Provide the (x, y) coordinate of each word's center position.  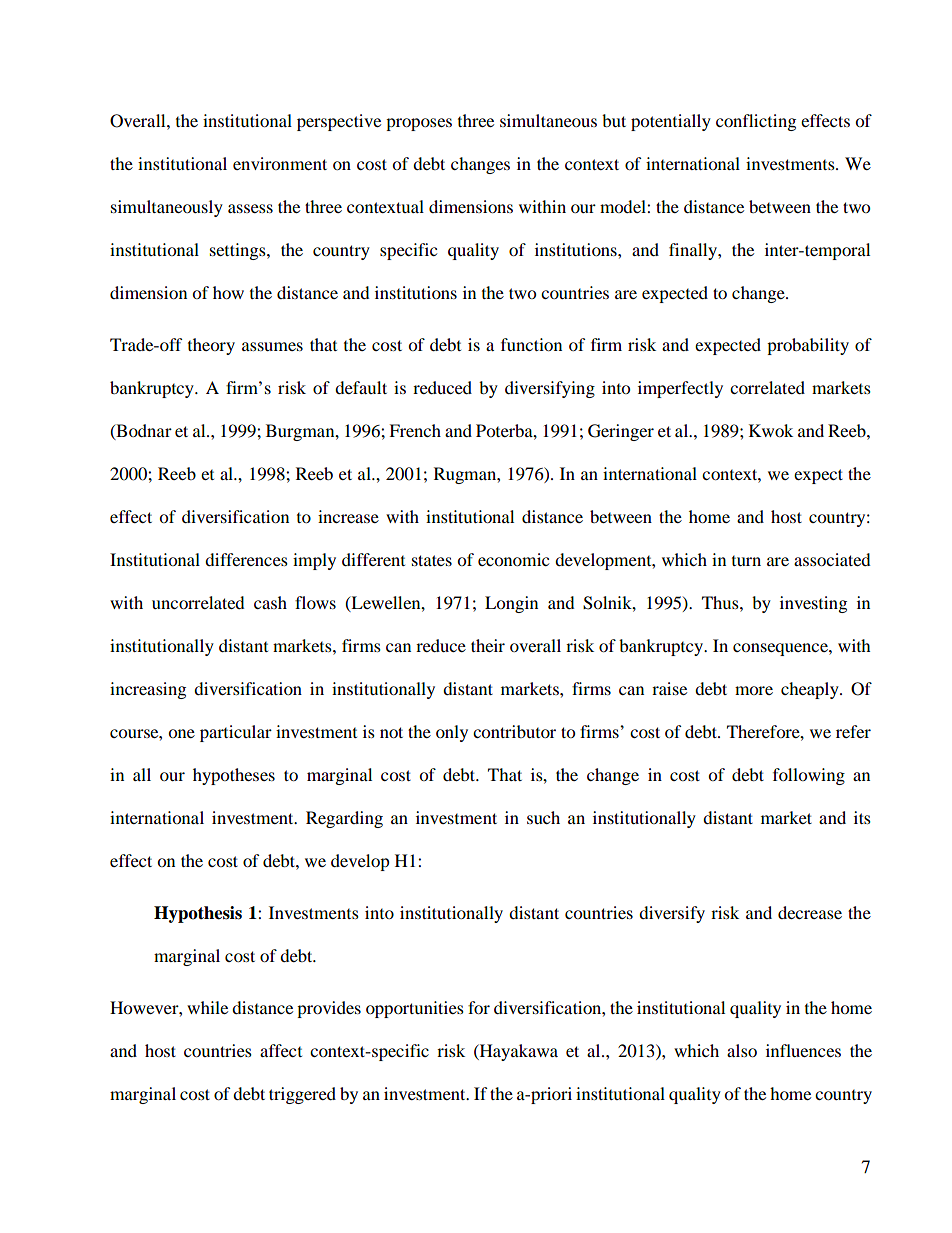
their (488, 645)
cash (270, 602)
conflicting (756, 122)
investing (813, 604)
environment (280, 163)
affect (281, 1050)
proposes (419, 124)
